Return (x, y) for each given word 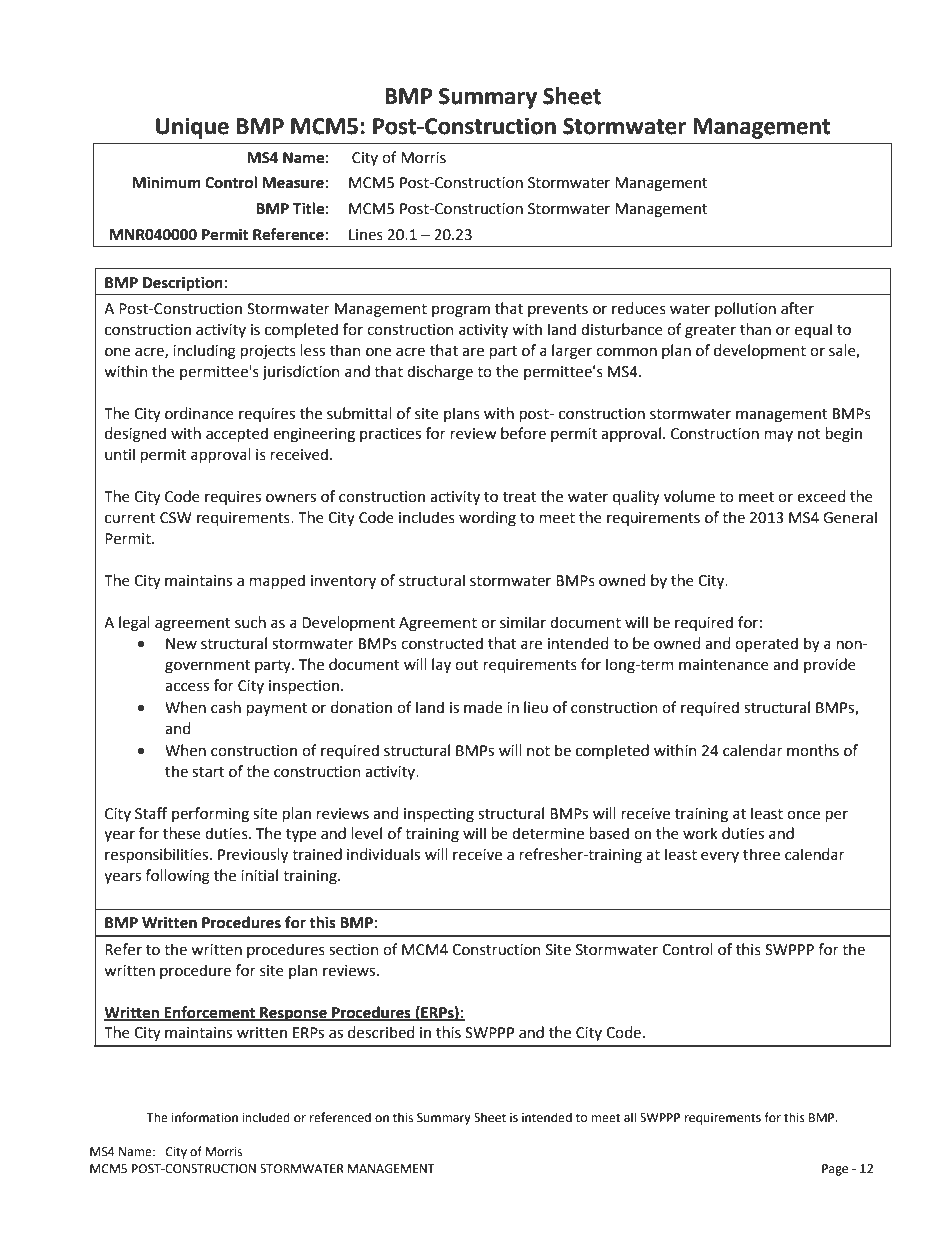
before (523, 433)
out (467, 665)
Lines (366, 235)
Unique (192, 128)
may (779, 436)
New (181, 644)
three (761, 854)
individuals (383, 854)
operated (766, 644)
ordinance (199, 413)
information (205, 1117)
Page (835, 1170)
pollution (745, 309)
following (177, 877)
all (630, 1117)
